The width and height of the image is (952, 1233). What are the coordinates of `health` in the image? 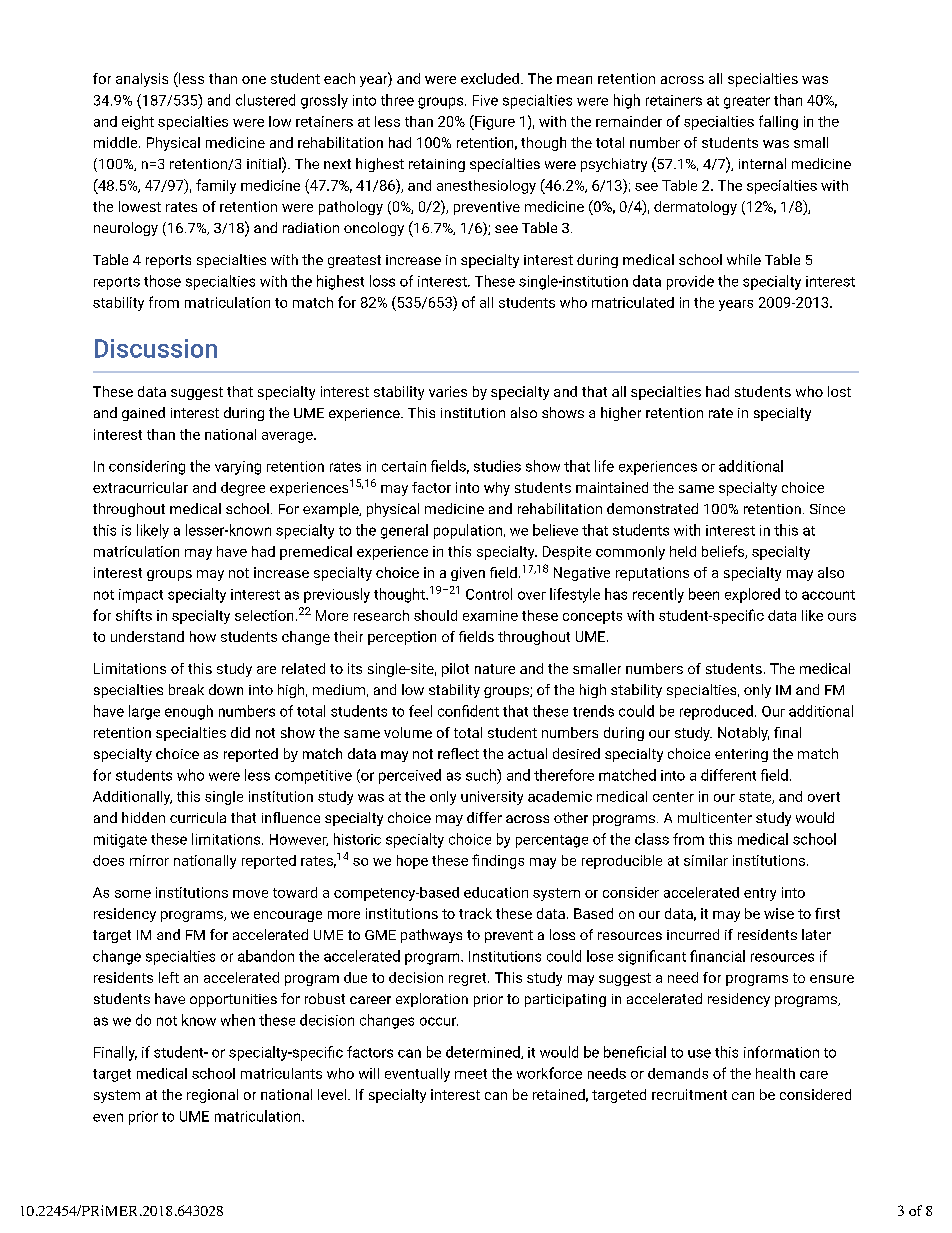 It's located at (775, 1073).
